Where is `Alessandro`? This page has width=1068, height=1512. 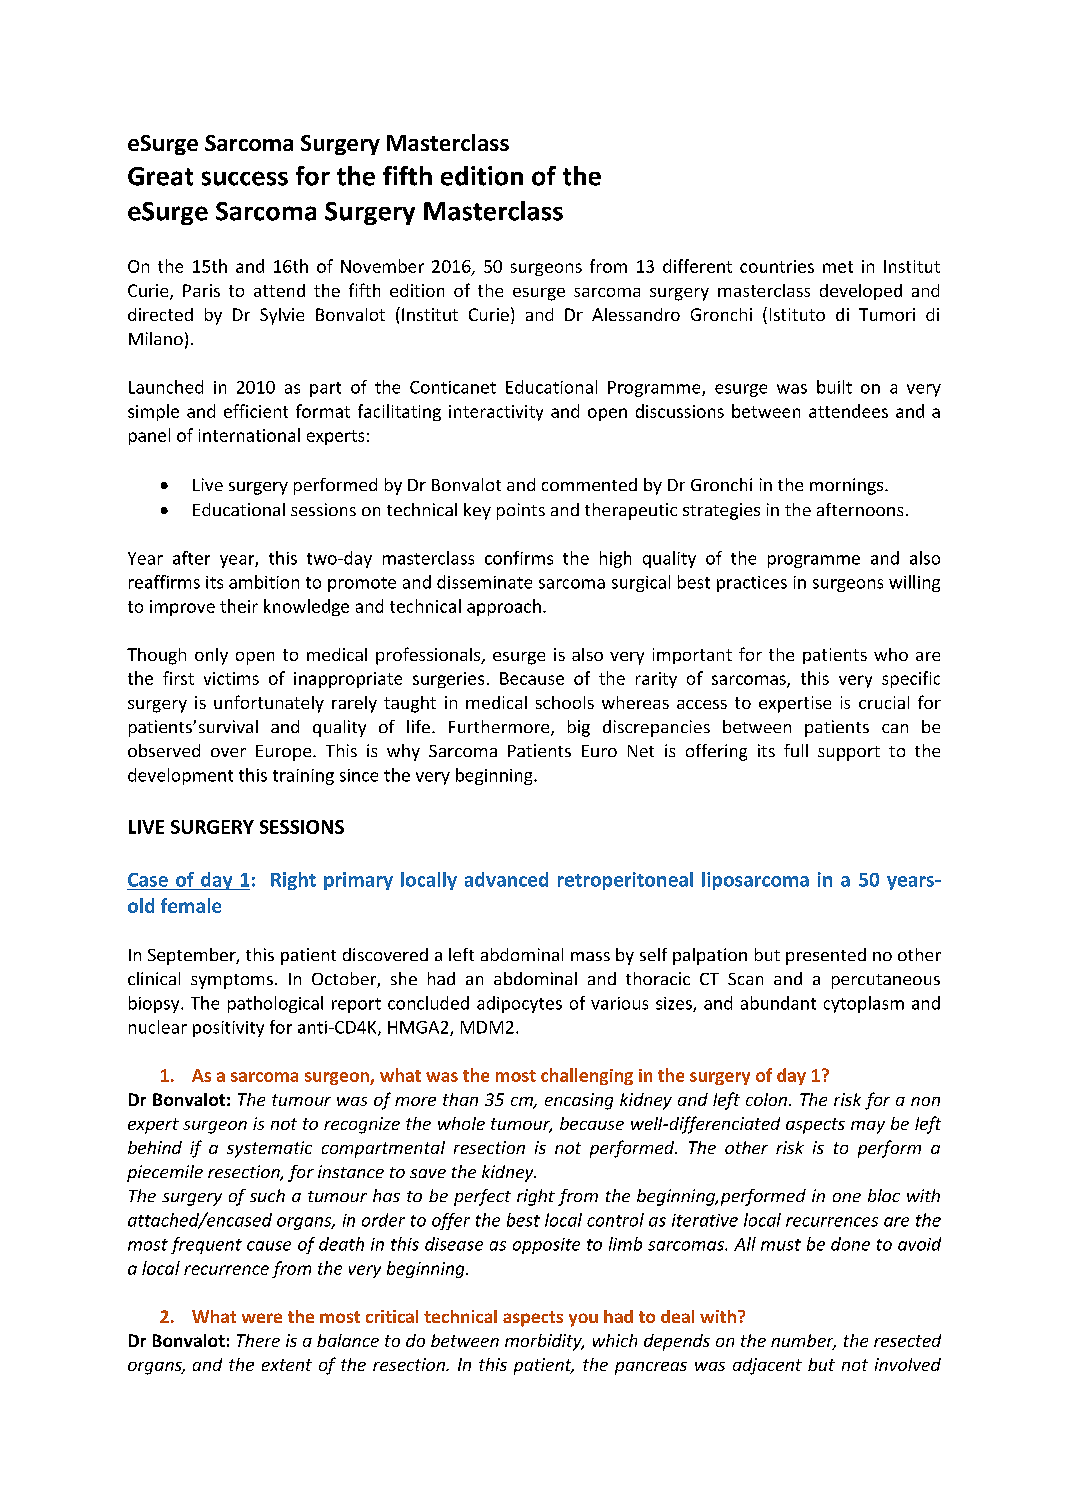
Alessandro is located at coordinates (636, 314).
